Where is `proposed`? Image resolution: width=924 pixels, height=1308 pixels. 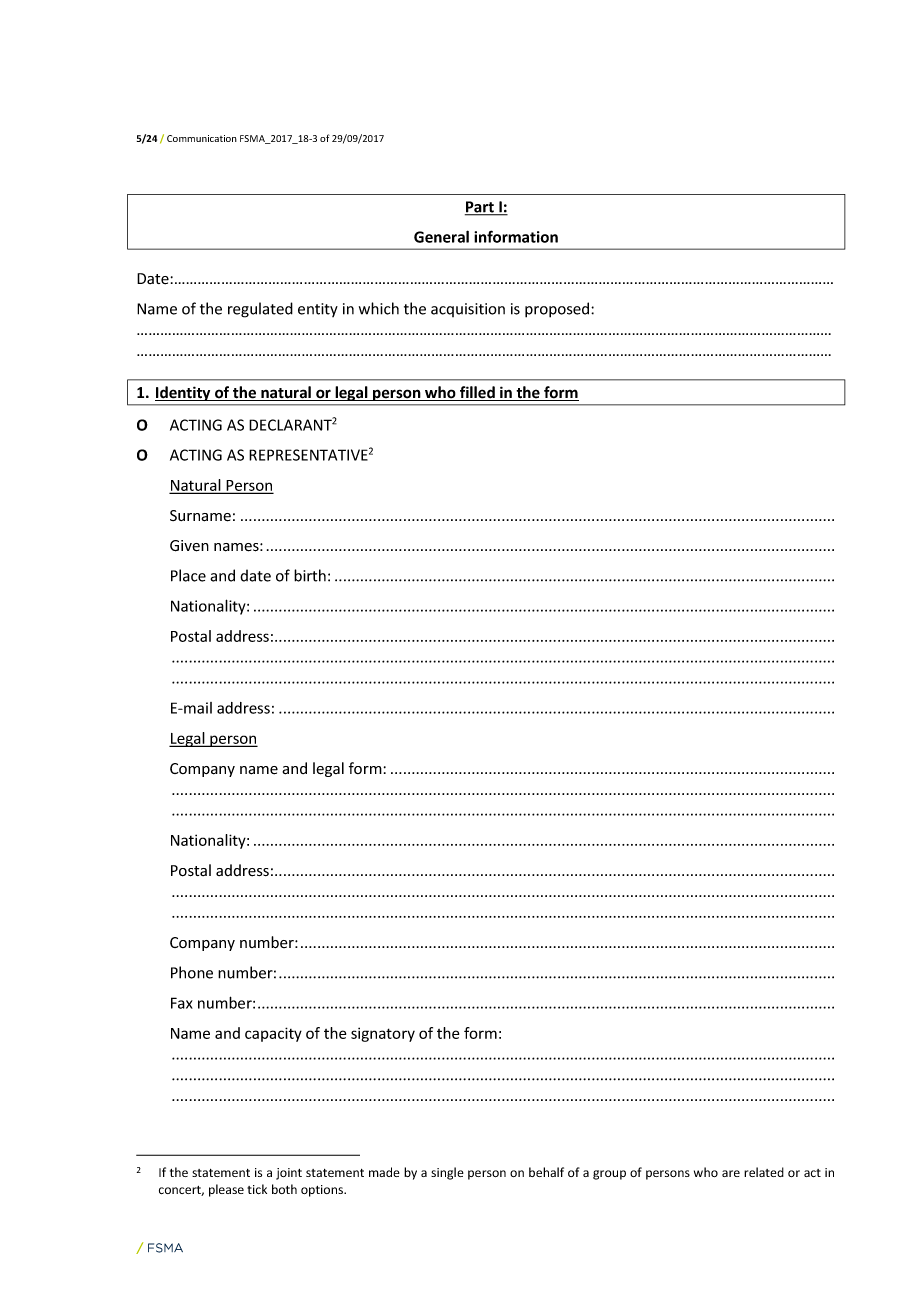 proposed is located at coordinates (558, 310).
